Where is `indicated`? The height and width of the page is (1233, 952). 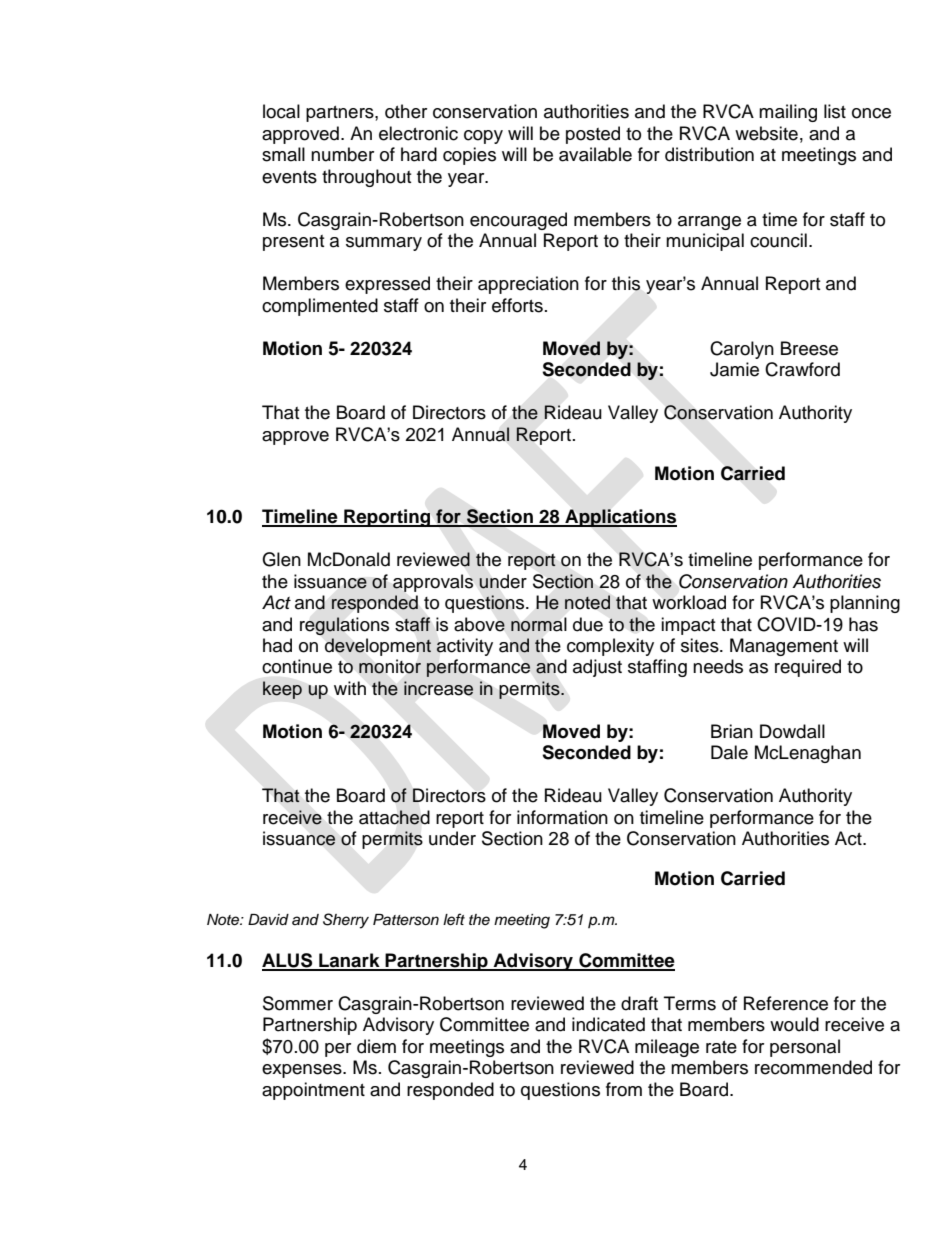
indicated is located at coordinates (608, 1024).
